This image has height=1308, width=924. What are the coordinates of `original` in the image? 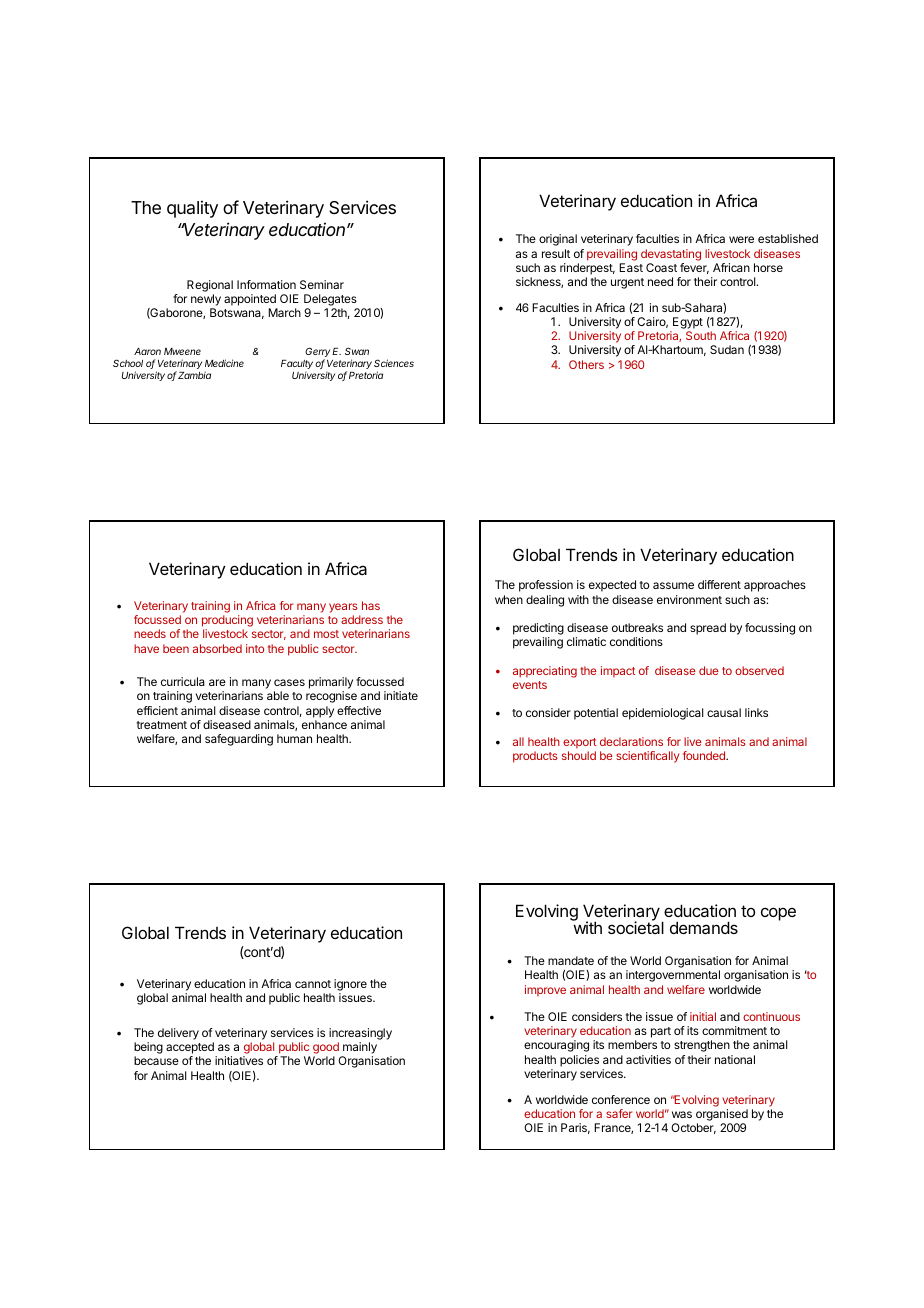 It's located at (558, 240).
